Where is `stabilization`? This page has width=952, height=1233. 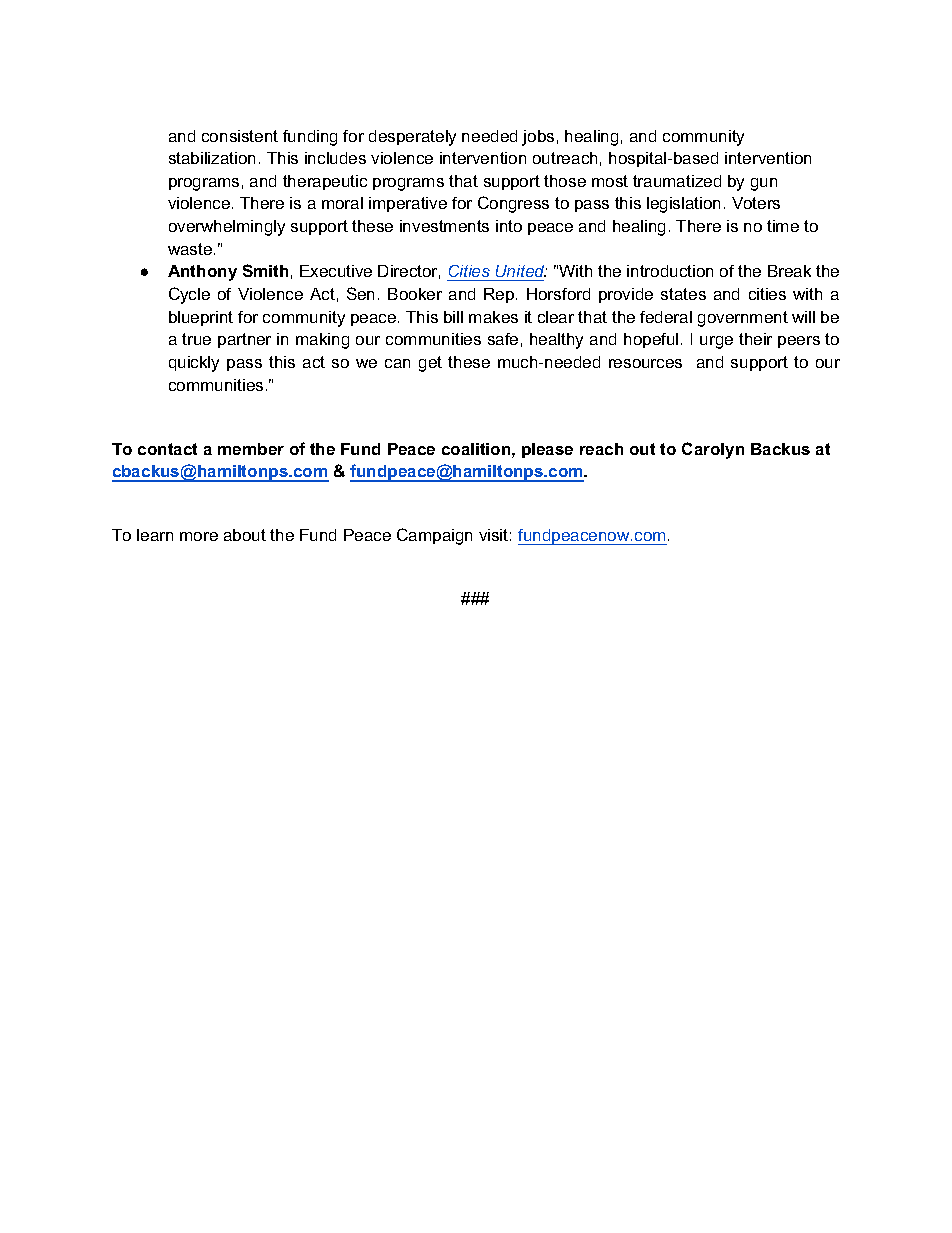 stabilization is located at coordinates (212, 158).
